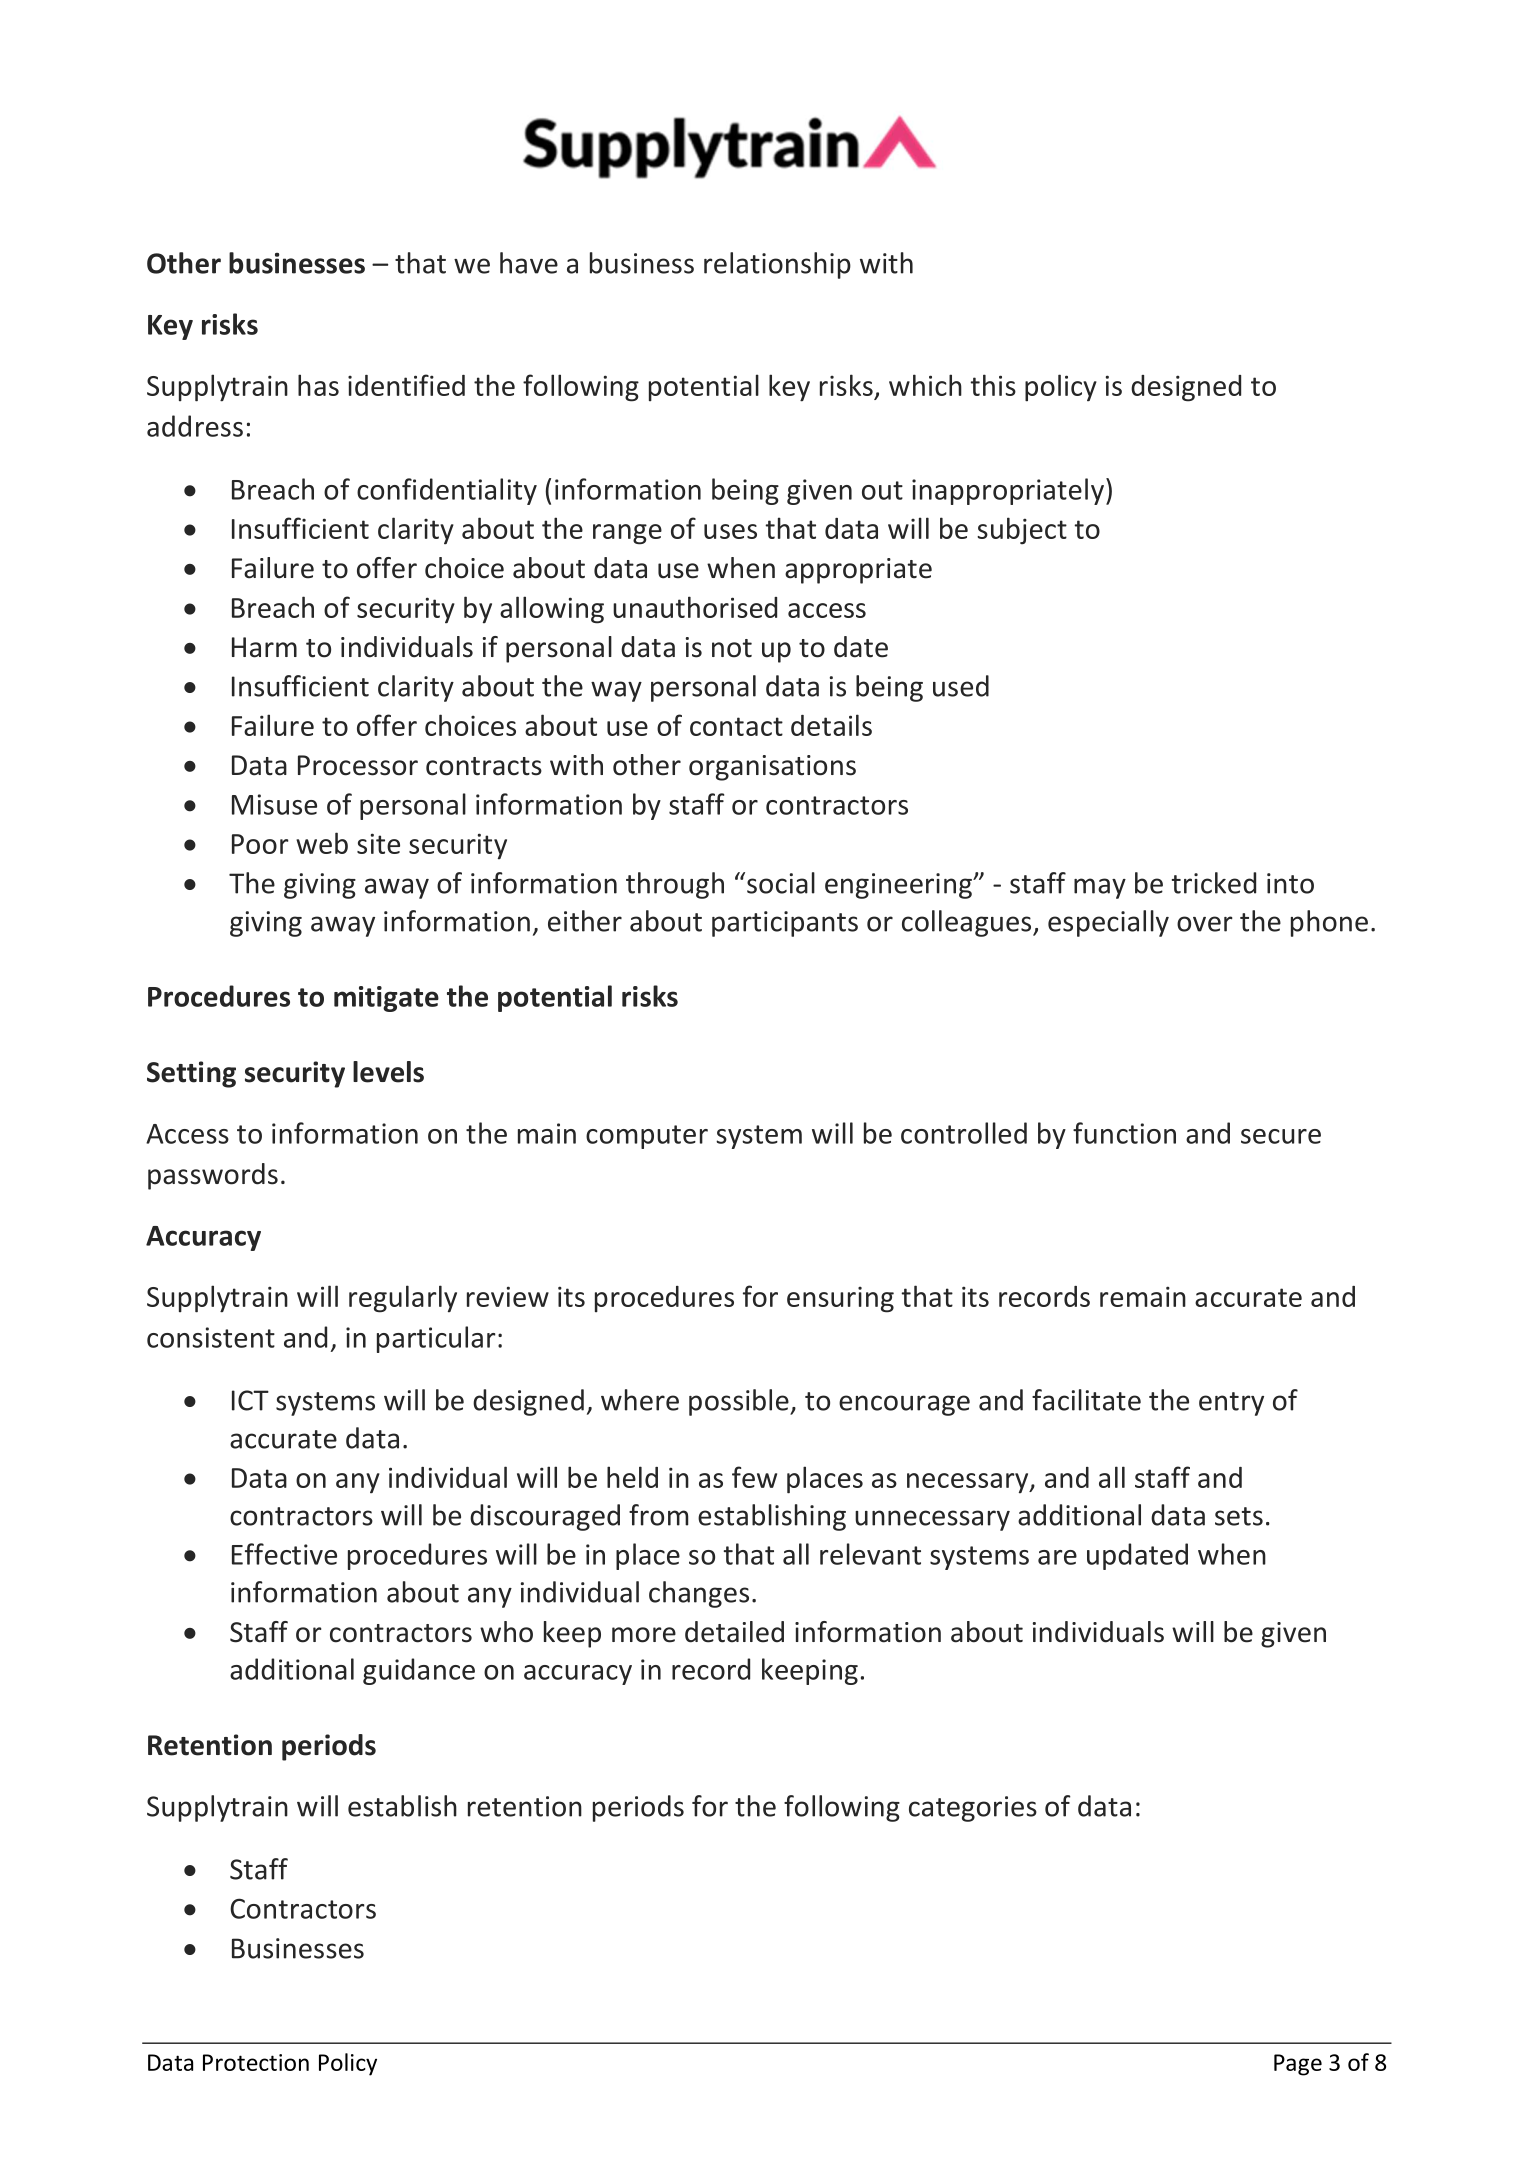 The height and width of the document is (2169, 1534). What do you see at coordinates (256, 2062) in the document?
I see `Protection` at bounding box center [256, 2062].
